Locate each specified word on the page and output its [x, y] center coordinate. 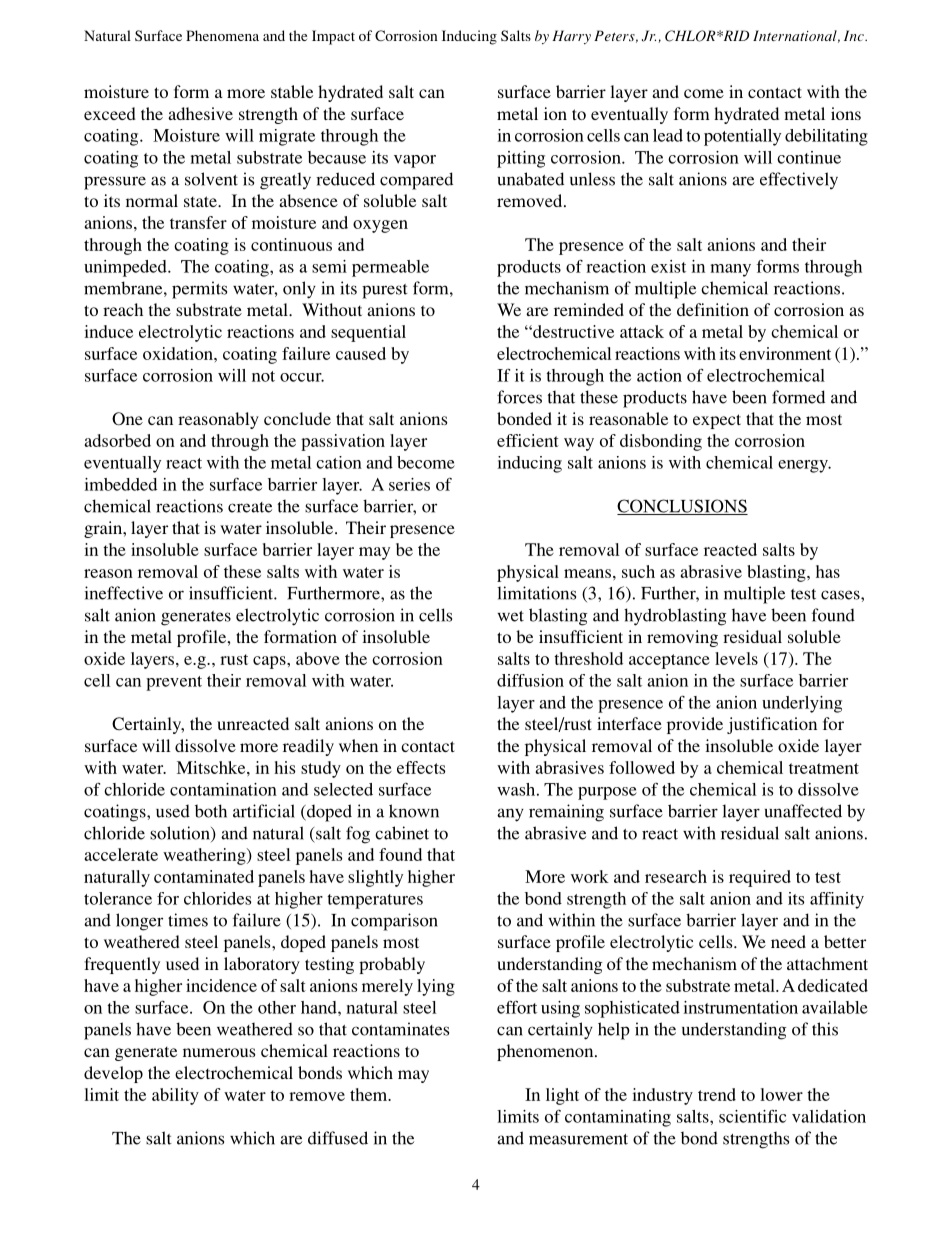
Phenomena [222, 35]
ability [175, 1096]
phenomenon [546, 1052]
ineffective [124, 593]
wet [510, 616]
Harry [571, 37]
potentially [742, 137]
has [828, 571]
